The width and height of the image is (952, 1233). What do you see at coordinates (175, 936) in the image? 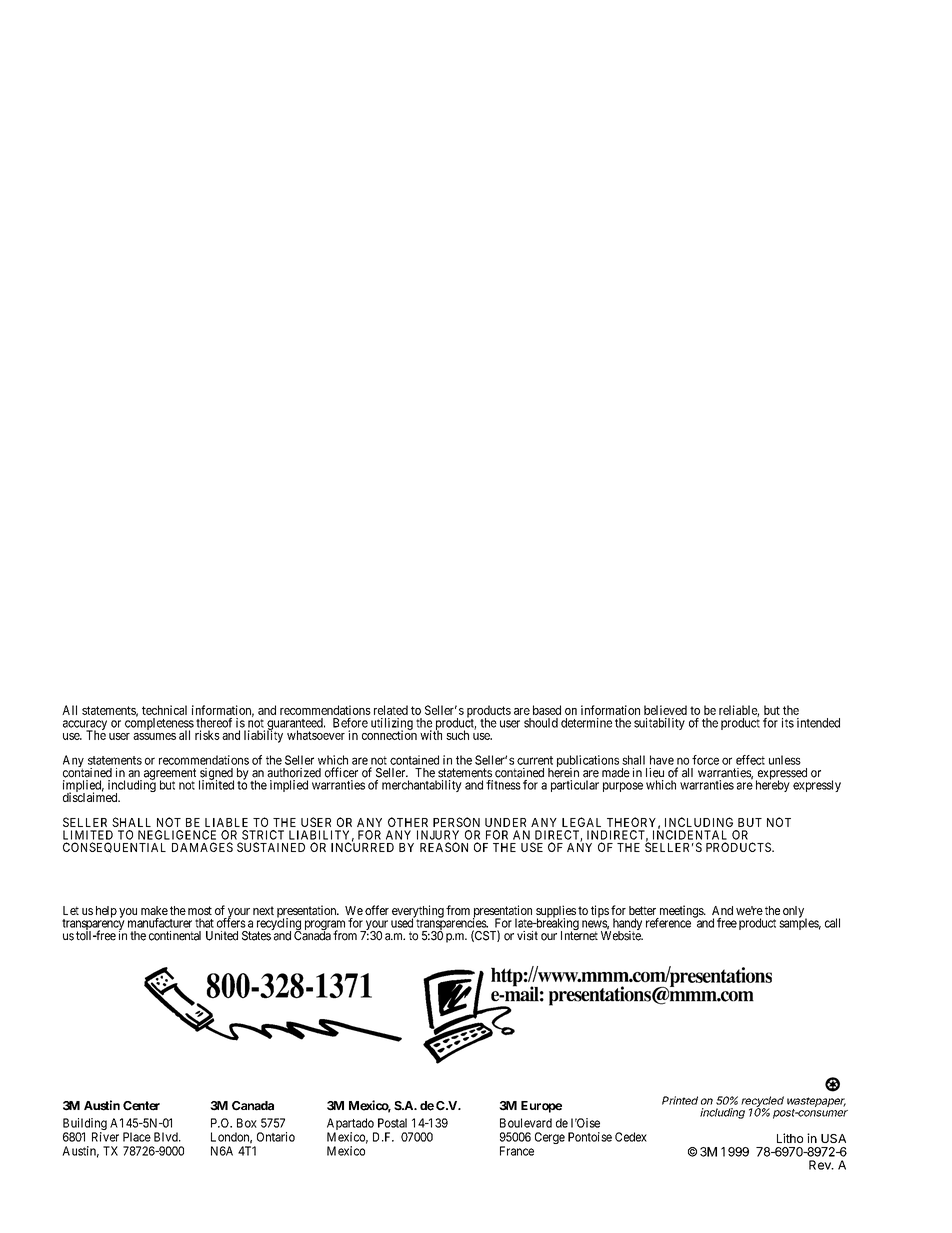
I see `continental` at bounding box center [175, 936].
